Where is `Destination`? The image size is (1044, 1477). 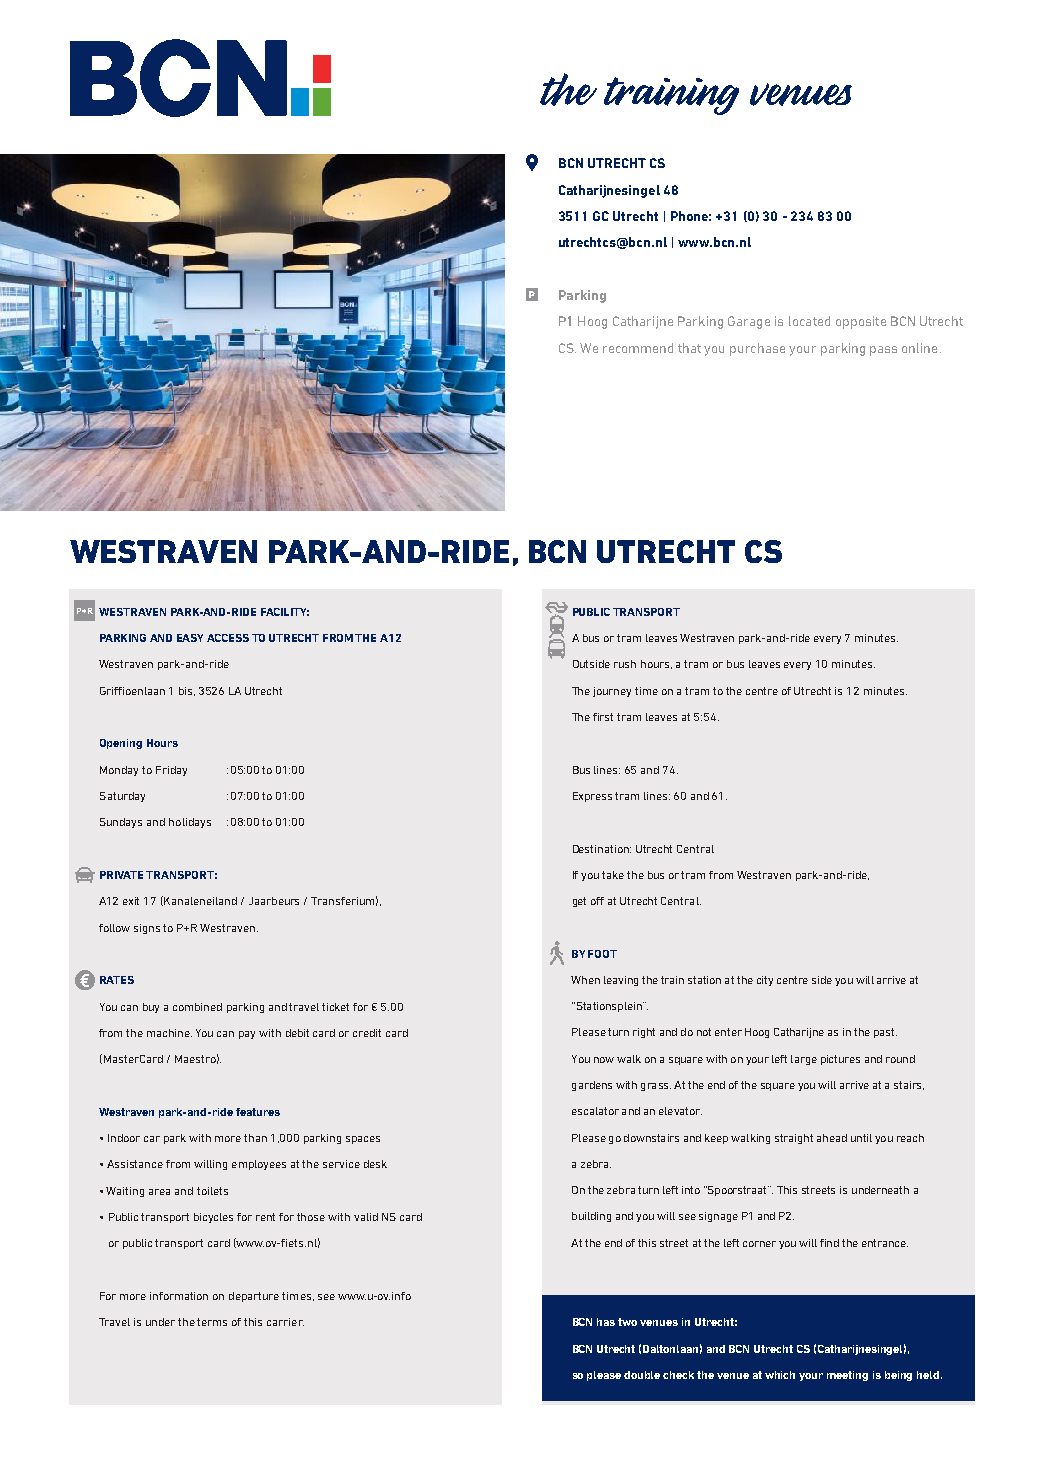 Destination is located at coordinates (602, 849).
